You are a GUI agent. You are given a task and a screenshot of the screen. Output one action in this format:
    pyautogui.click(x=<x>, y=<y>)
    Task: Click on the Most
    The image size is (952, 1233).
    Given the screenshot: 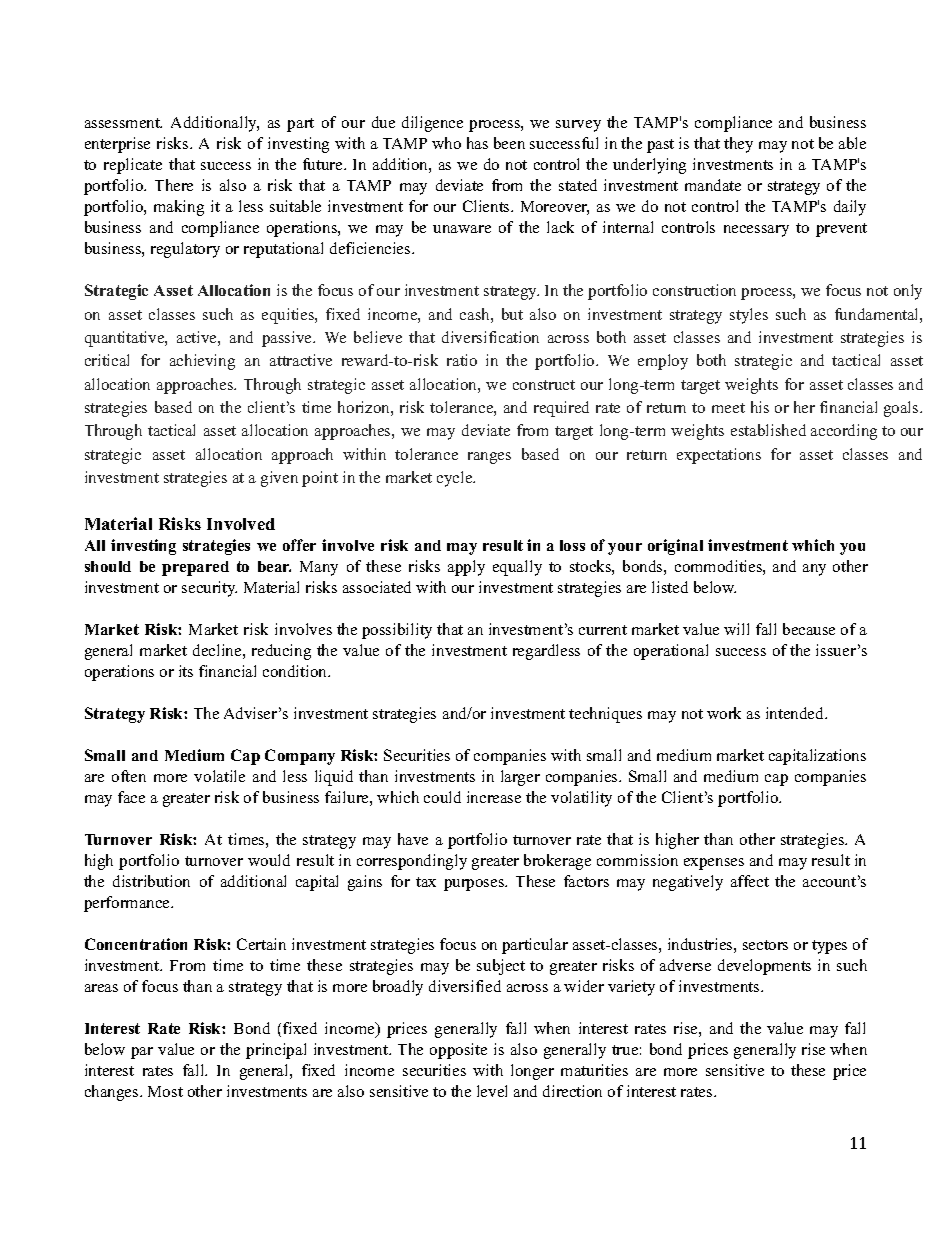 What is the action you would take?
    pyautogui.click(x=165, y=1091)
